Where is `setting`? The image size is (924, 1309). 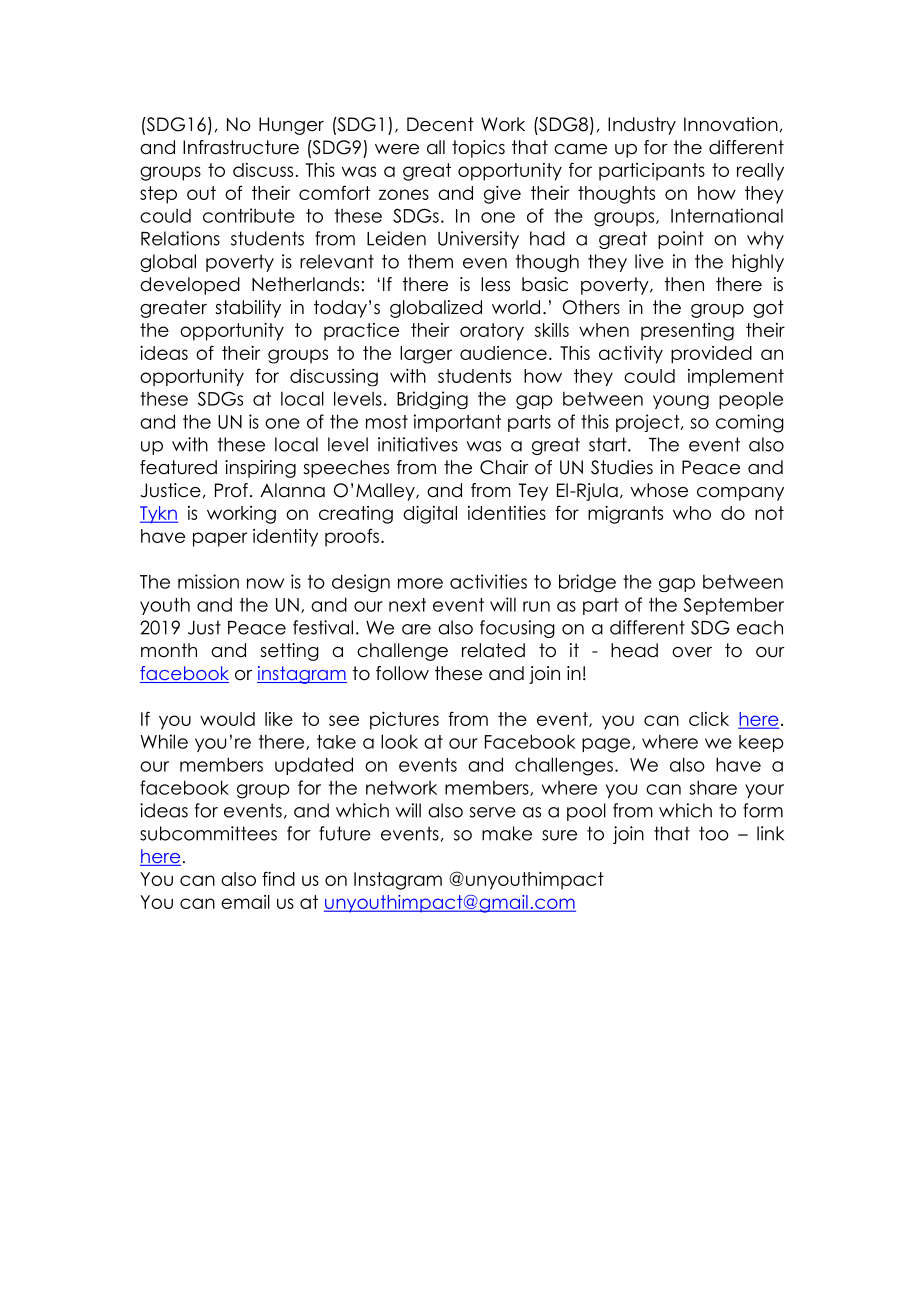
setting is located at coordinates (289, 652).
